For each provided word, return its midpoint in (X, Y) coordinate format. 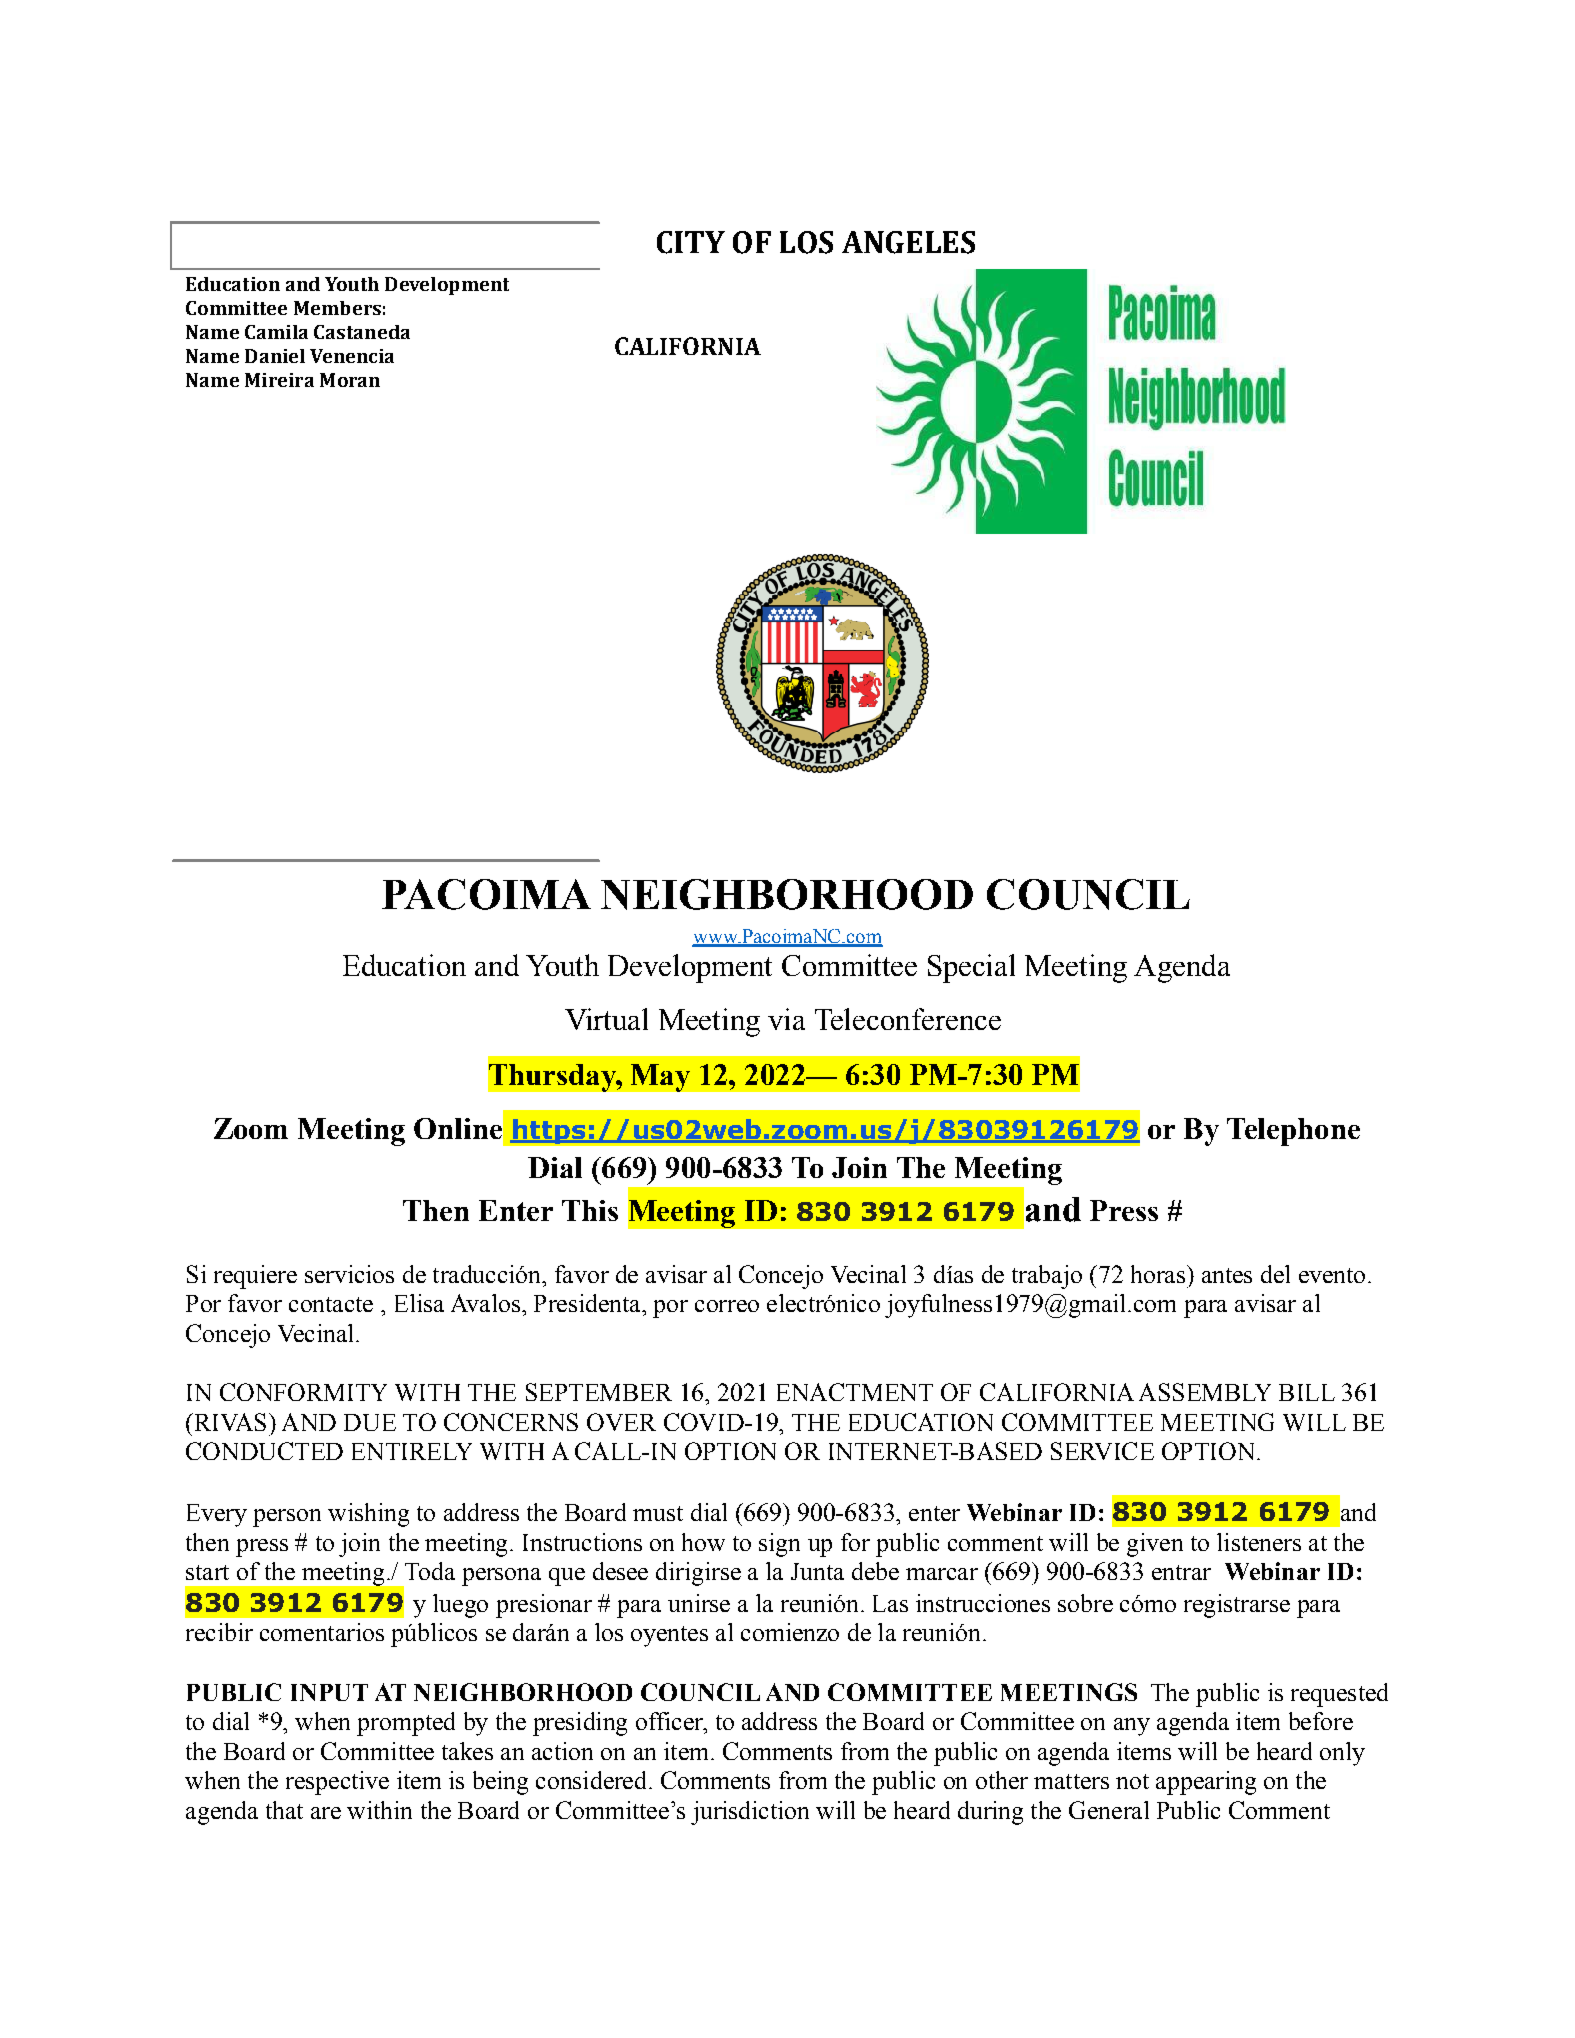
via (786, 1019)
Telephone (1293, 1132)
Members (337, 308)
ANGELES (908, 242)
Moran (350, 380)
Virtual (606, 1019)
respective (337, 1783)
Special (971, 968)
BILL (1307, 1392)
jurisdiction (750, 1813)
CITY (691, 242)
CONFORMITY (303, 1392)
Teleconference (908, 1019)
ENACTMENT (855, 1392)
